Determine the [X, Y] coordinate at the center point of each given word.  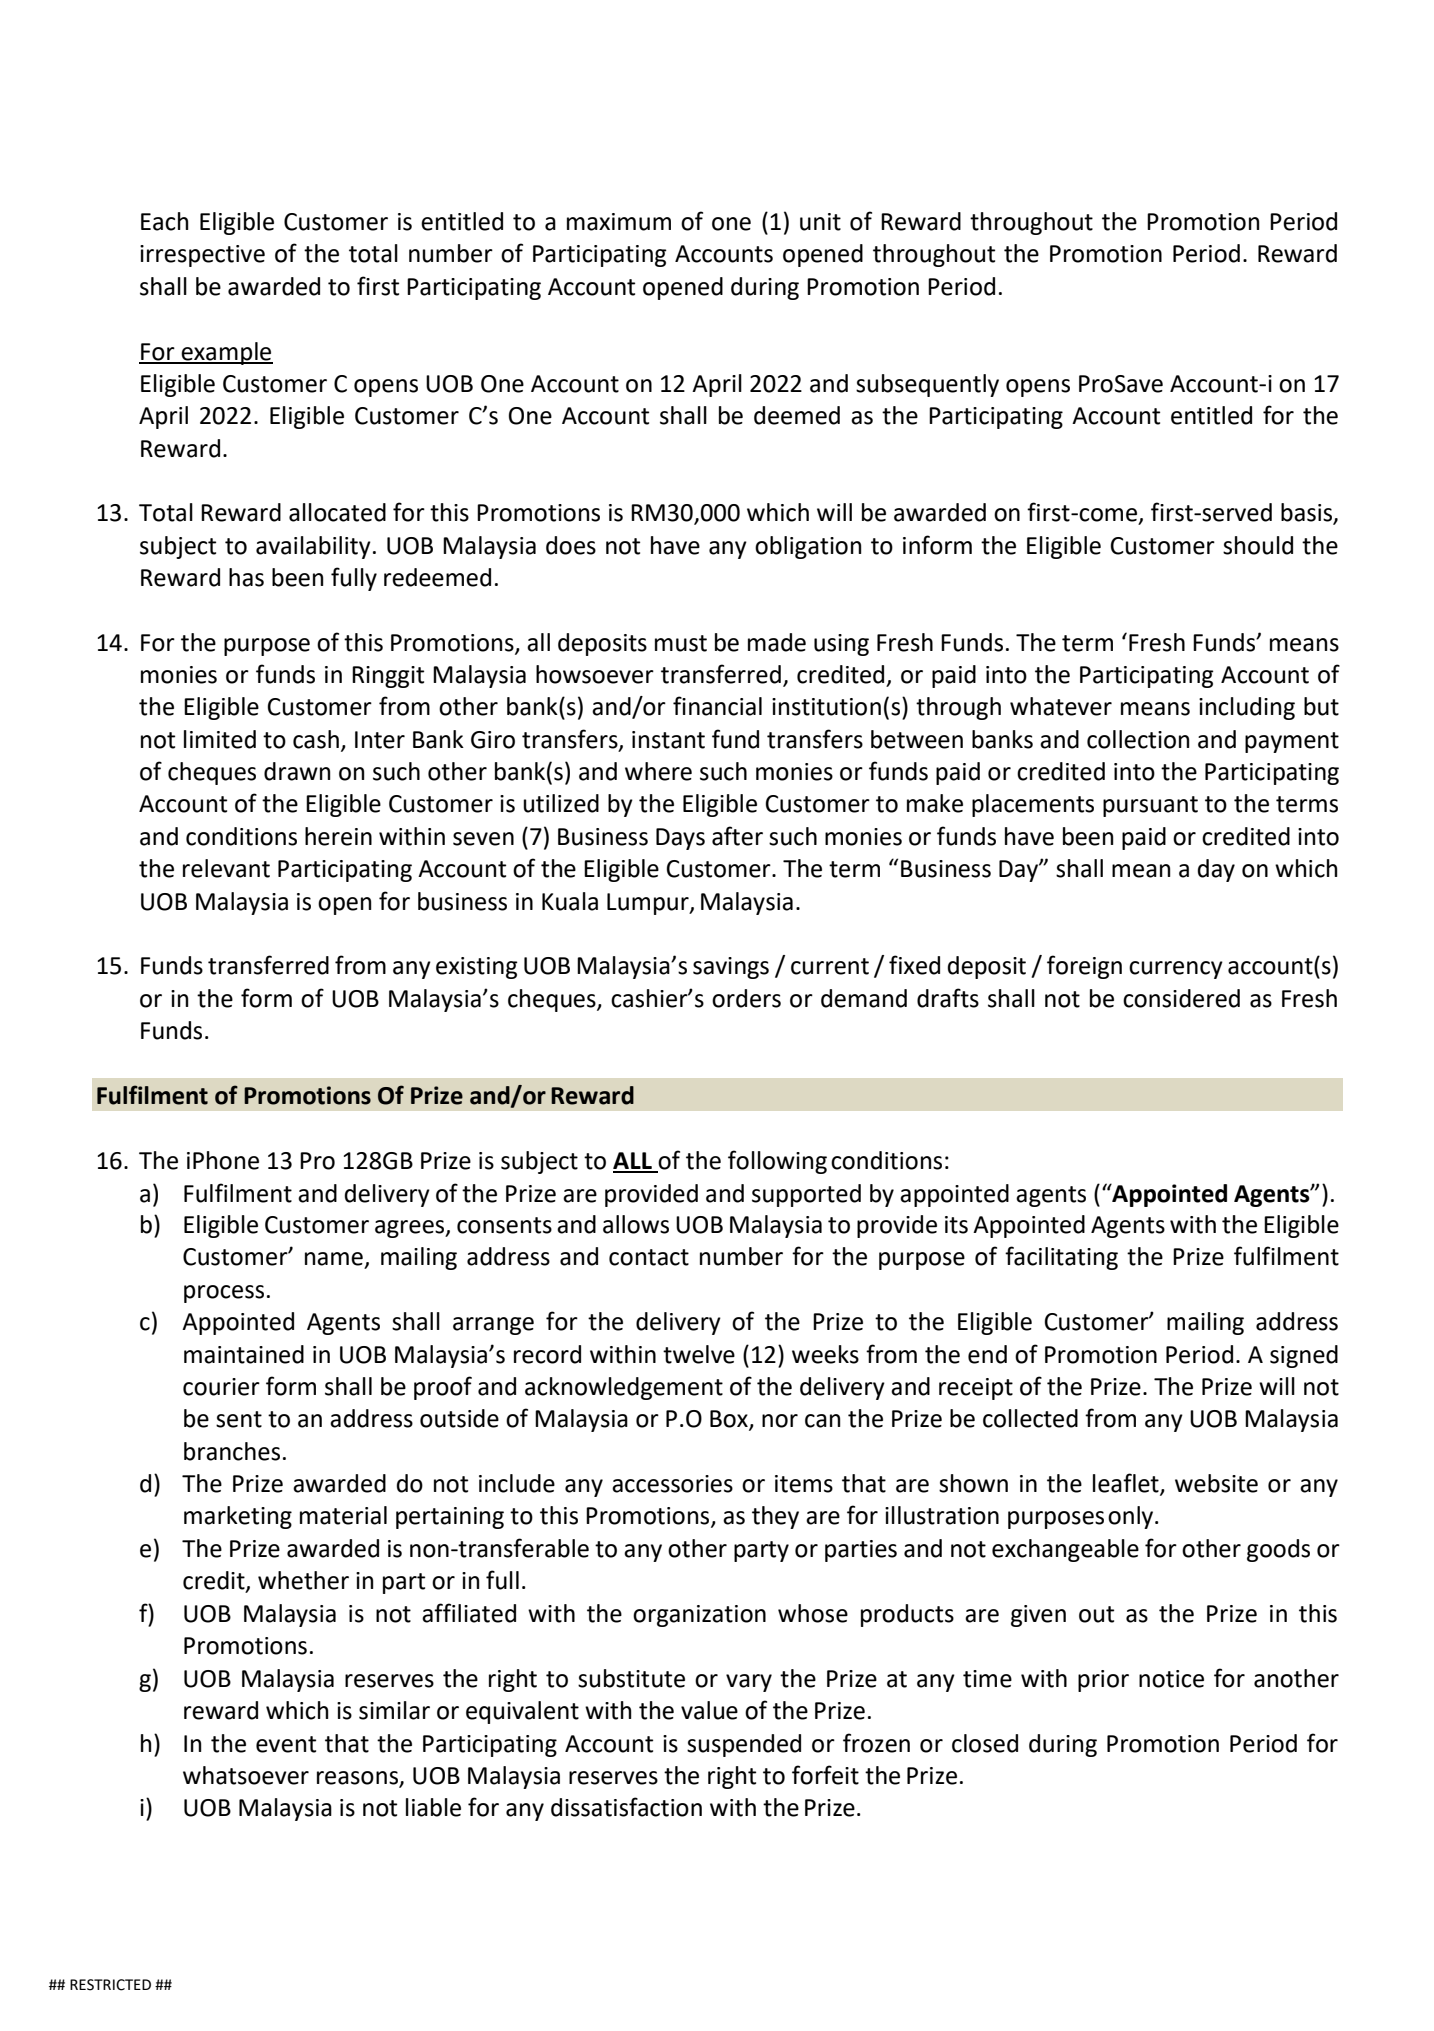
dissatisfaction [626, 1807]
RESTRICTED [110, 1985]
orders [746, 998]
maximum [619, 222]
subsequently [927, 385]
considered [1181, 998]
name [334, 1259]
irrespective [202, 256]
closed [985, 1743]
